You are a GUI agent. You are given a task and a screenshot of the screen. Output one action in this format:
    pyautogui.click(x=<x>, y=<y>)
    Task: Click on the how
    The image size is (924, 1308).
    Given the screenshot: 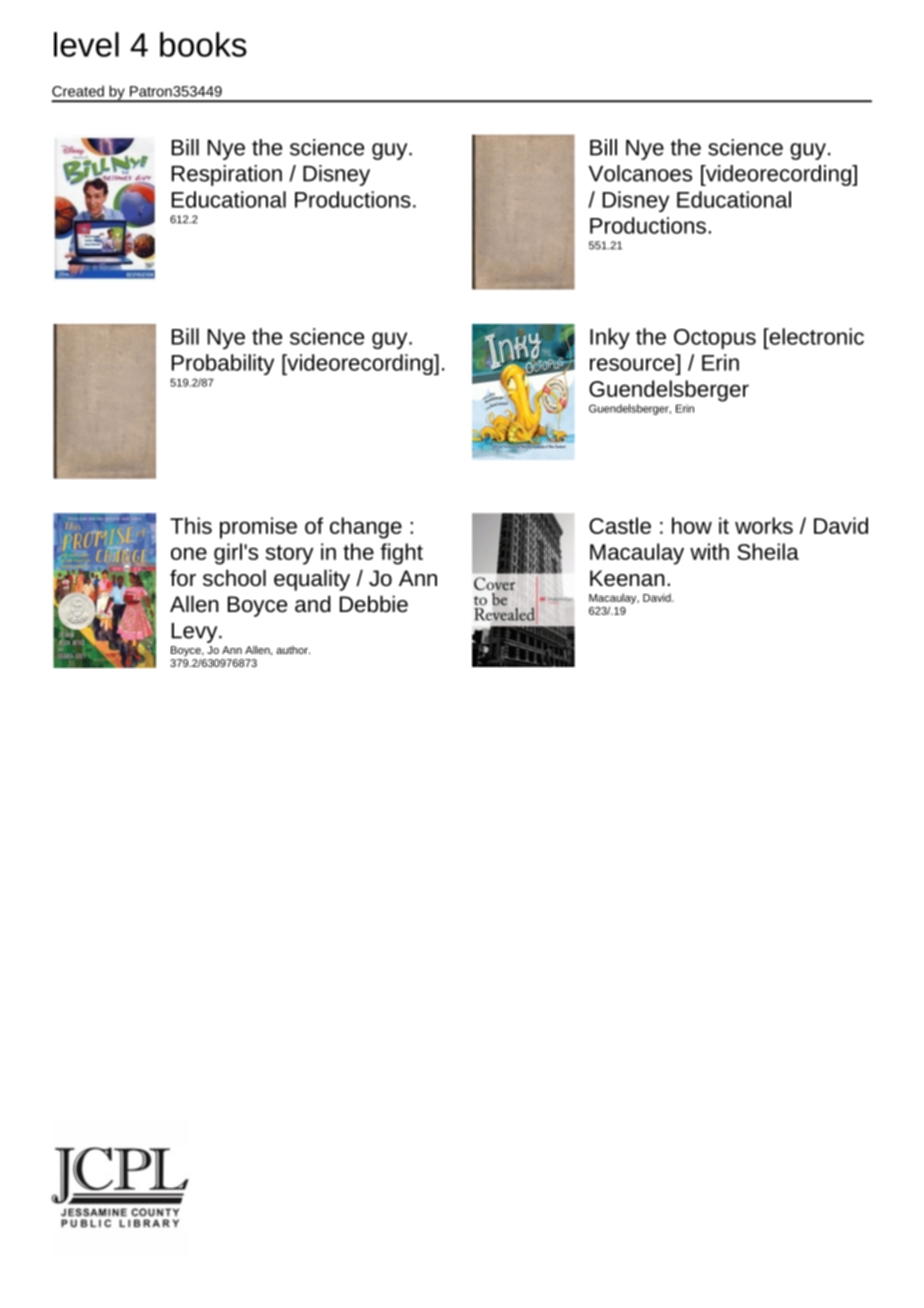 What is the action you would take?
    pyautogui.click(x=692, y=525)
